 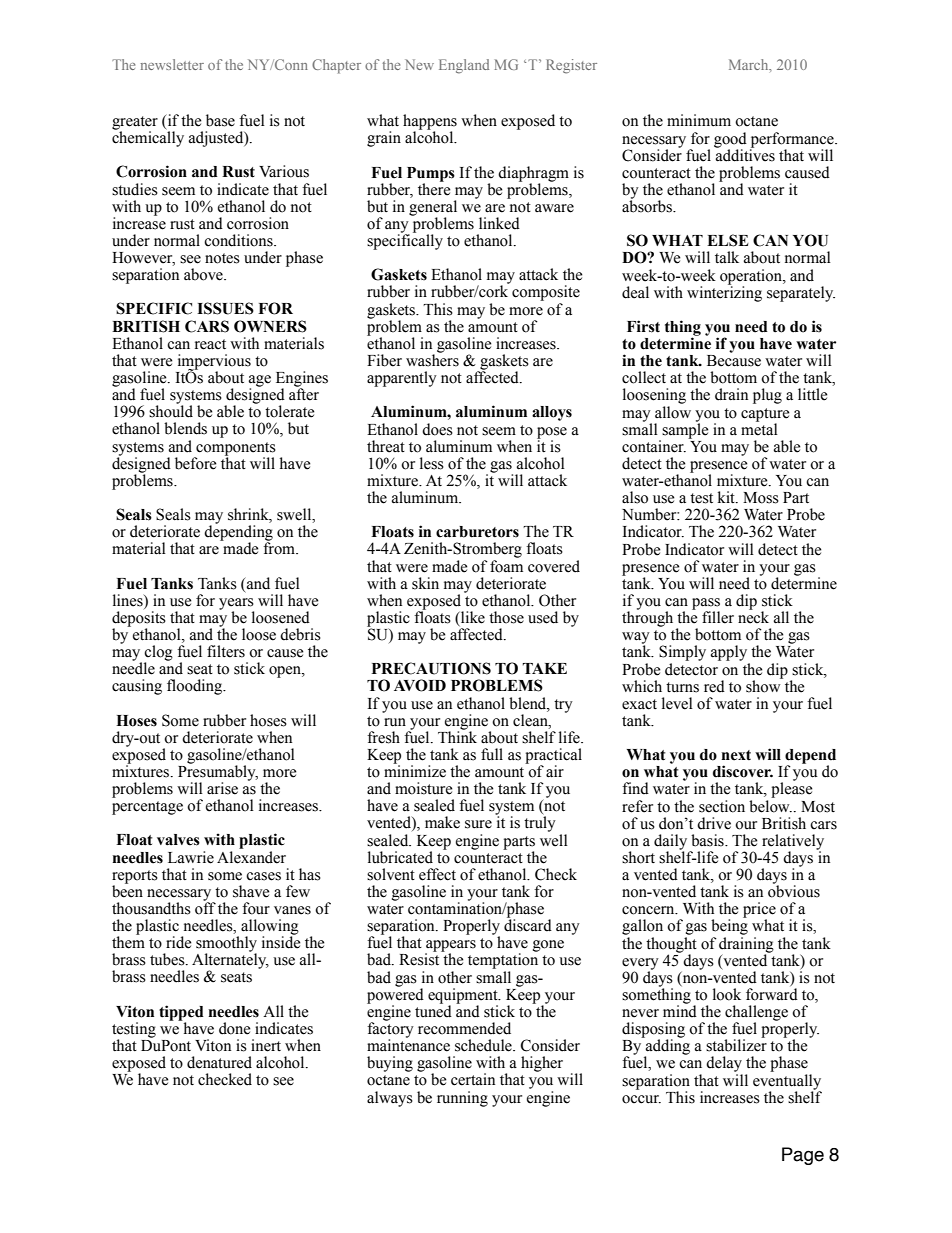 What do you see at coordinates (219, 1062) in the page?
I see `denatured` at bounding box center [219, 1062].
